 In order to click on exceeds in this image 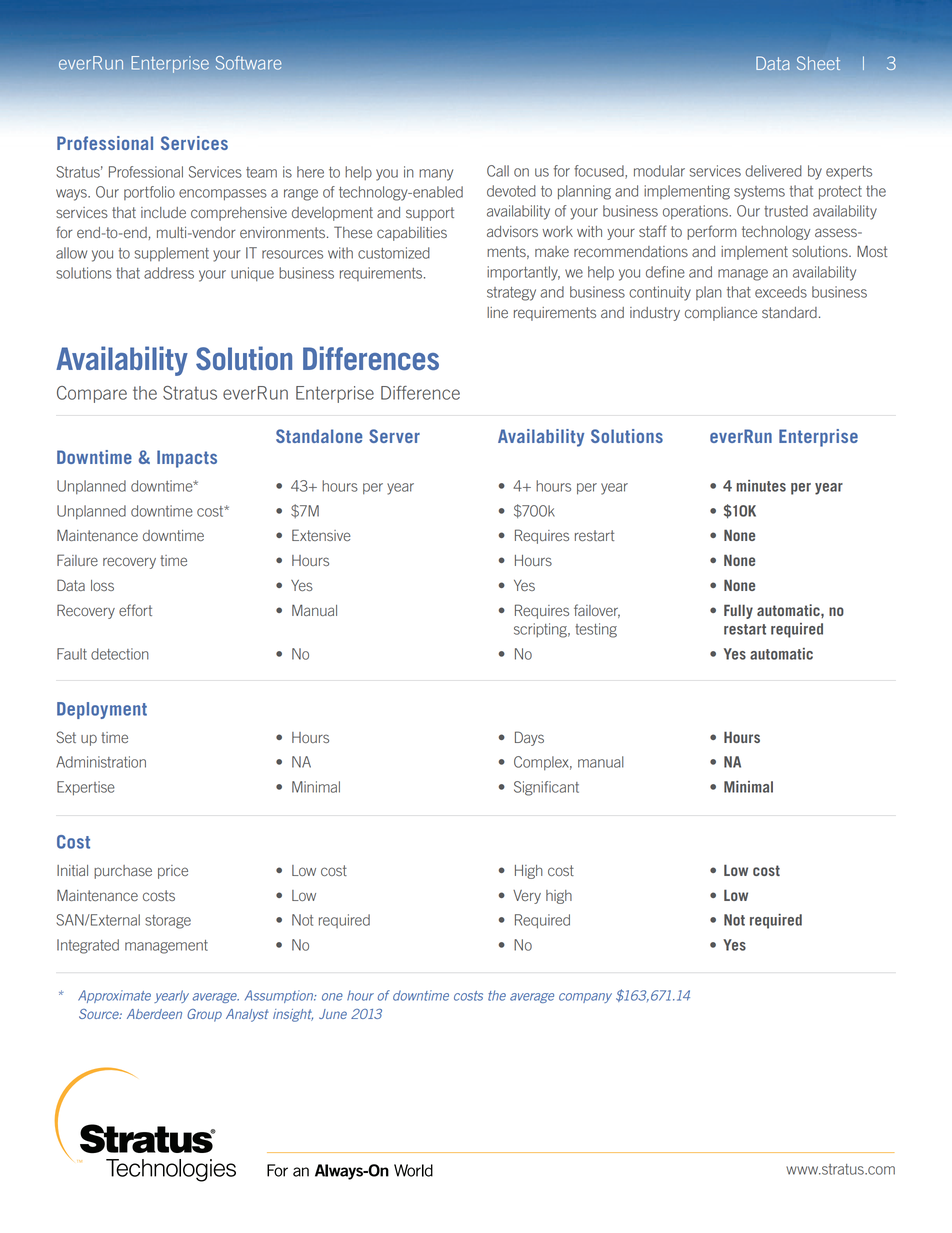, I will do `click(781, 292)`.
